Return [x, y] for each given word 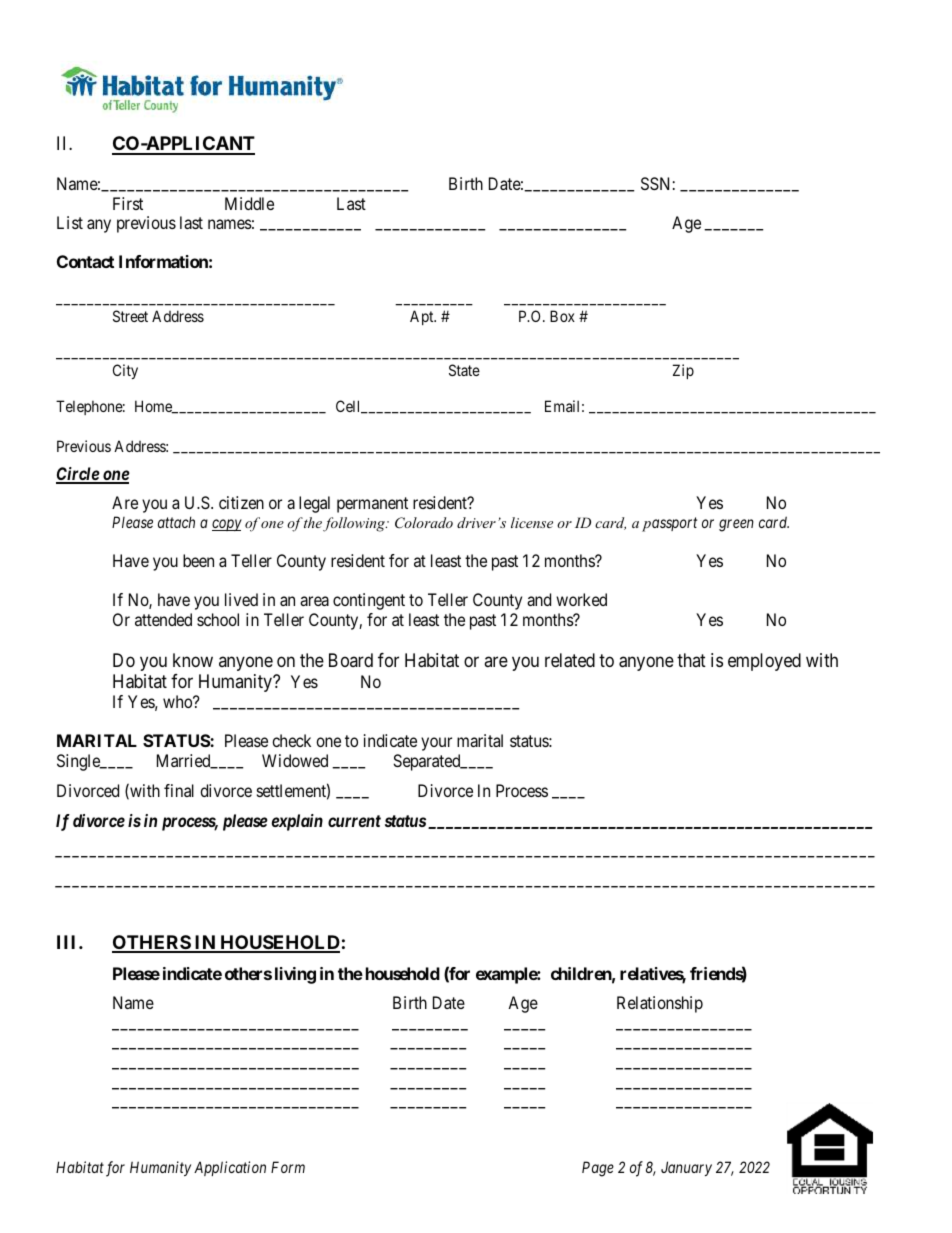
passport [669, 524]
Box [562, 316]
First [128, 203]
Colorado [424, 523]
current [354, 821]
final [179, 790]
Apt [423, 317]
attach [176, 522]
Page [598, 1169]
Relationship [660, 1004]
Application [230, 1168]
